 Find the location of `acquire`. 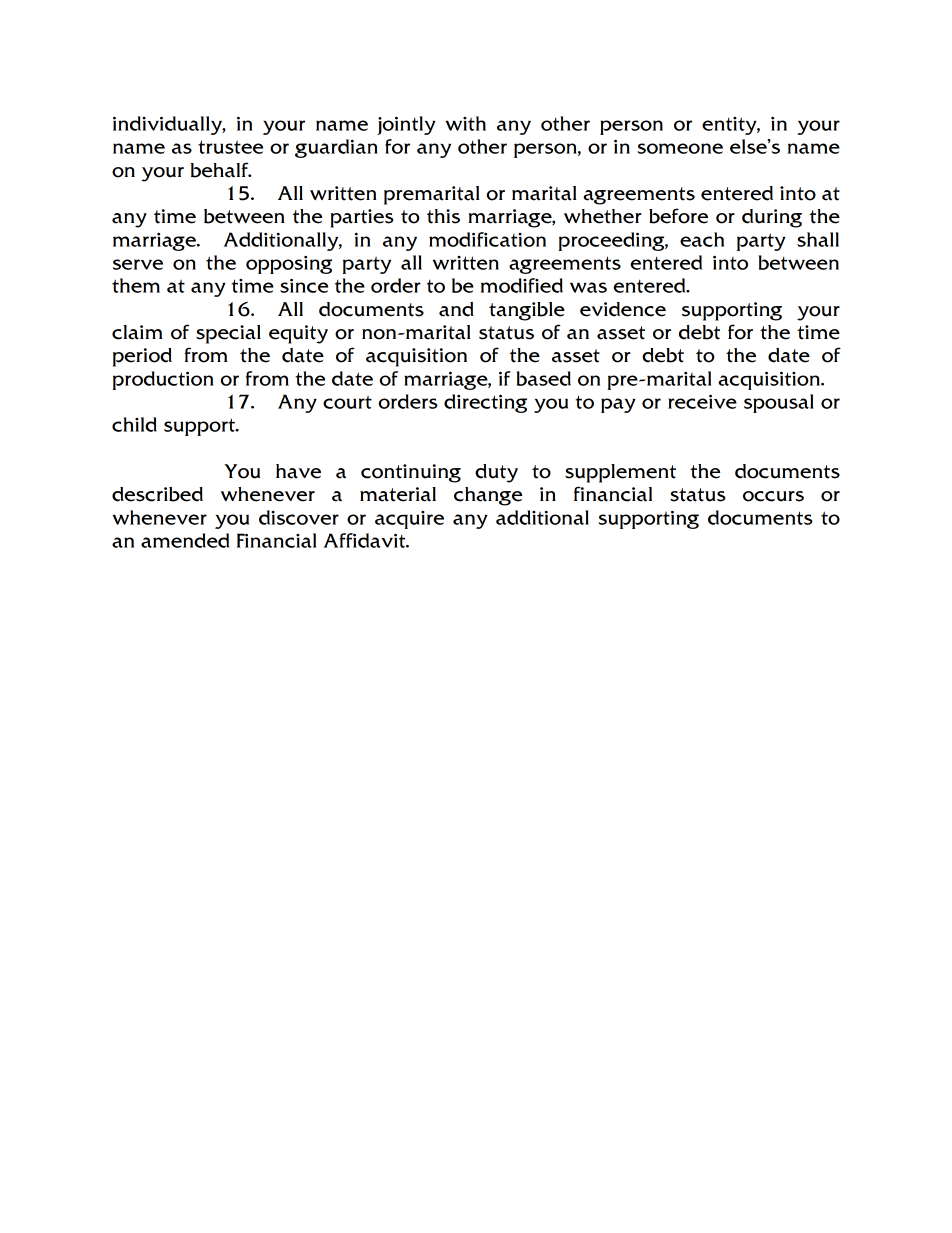

acquire is located at coordinates (409, 520).
